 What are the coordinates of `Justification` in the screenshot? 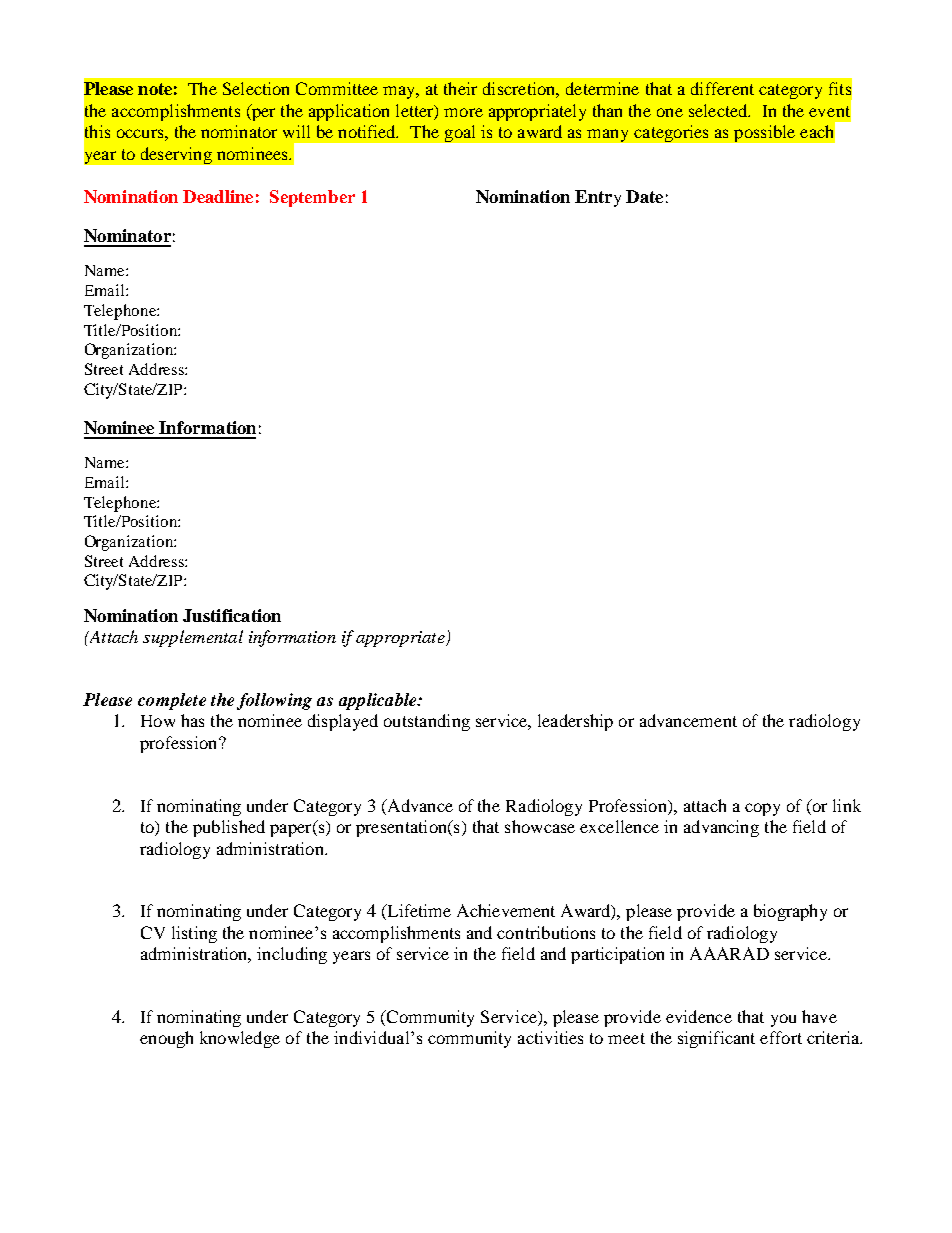 It's located at (232, 615).
